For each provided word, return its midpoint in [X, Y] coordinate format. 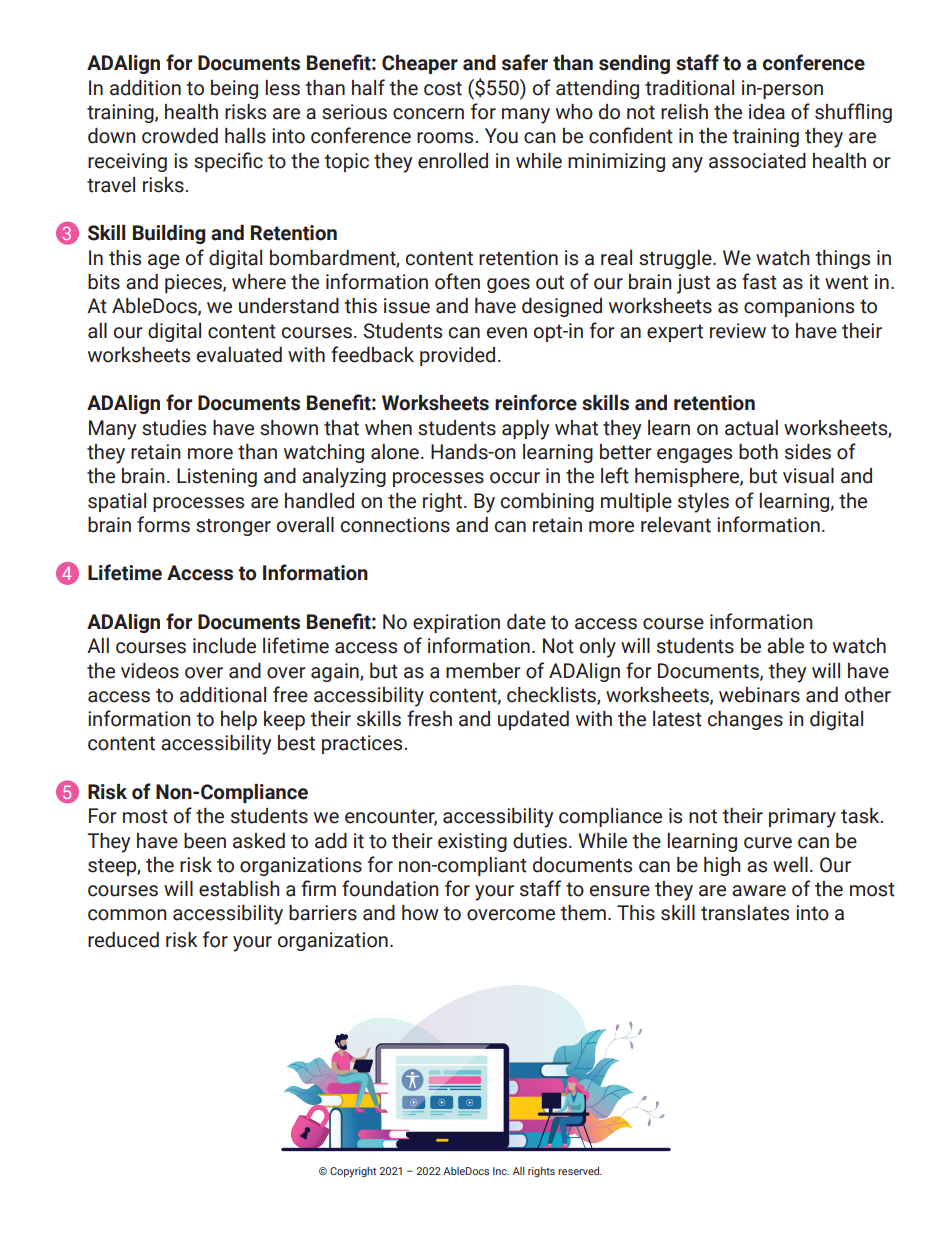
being [234, 89]
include [224, 646]
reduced [123, 940]
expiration [456, 623]
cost [443, 88]
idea [767, 112]
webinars [759, 695]
